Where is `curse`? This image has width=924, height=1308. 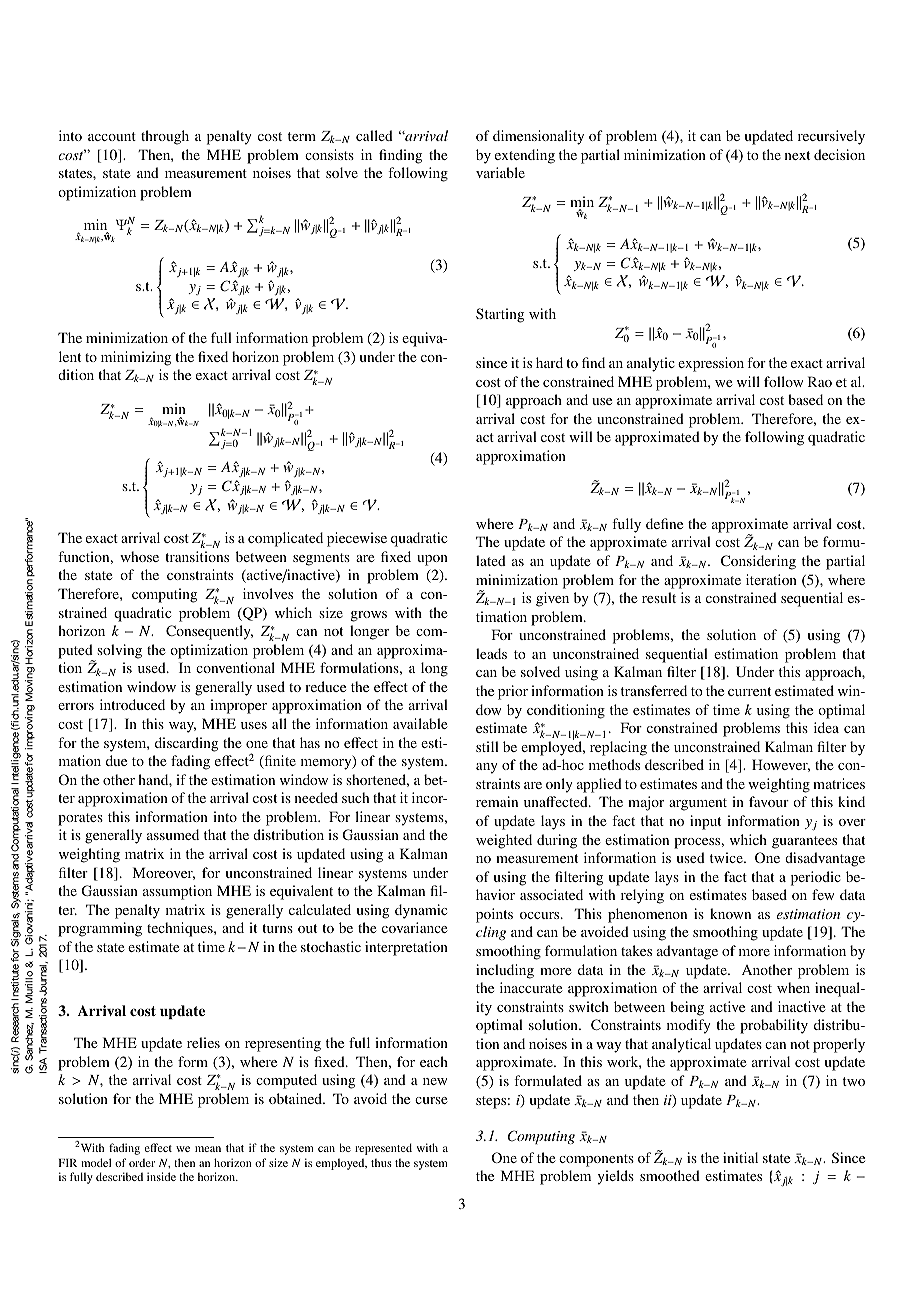 curse is located at coordinates (431, 1100).
